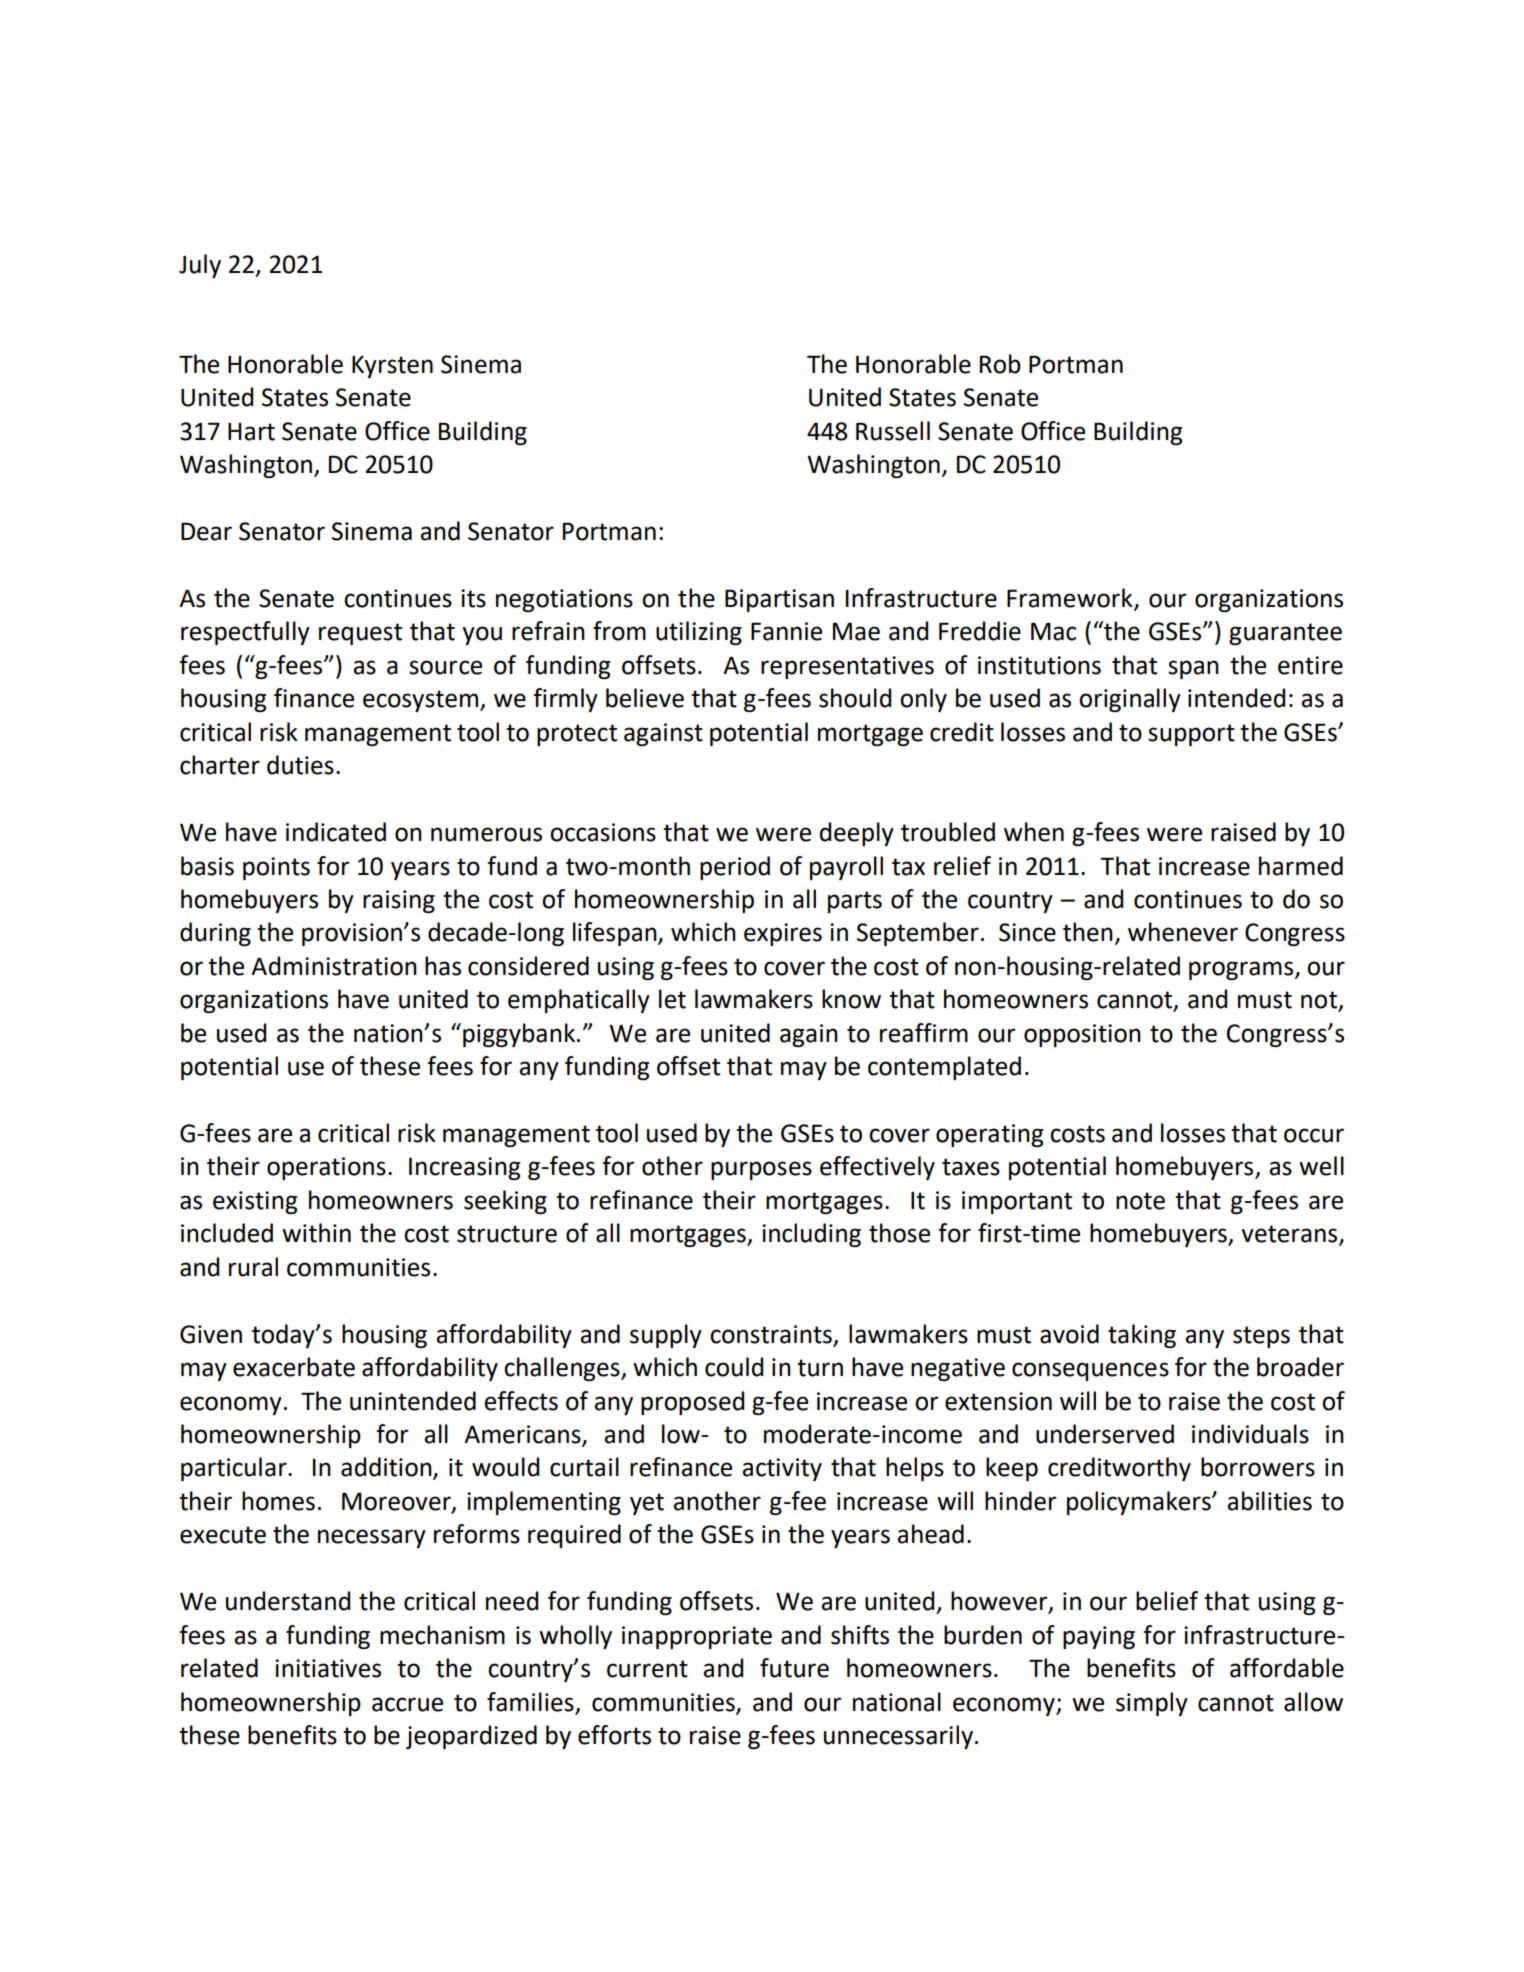 The width and height of the screenshot is (1524, 1972). I want to click on programs, so click(1242, 970).
